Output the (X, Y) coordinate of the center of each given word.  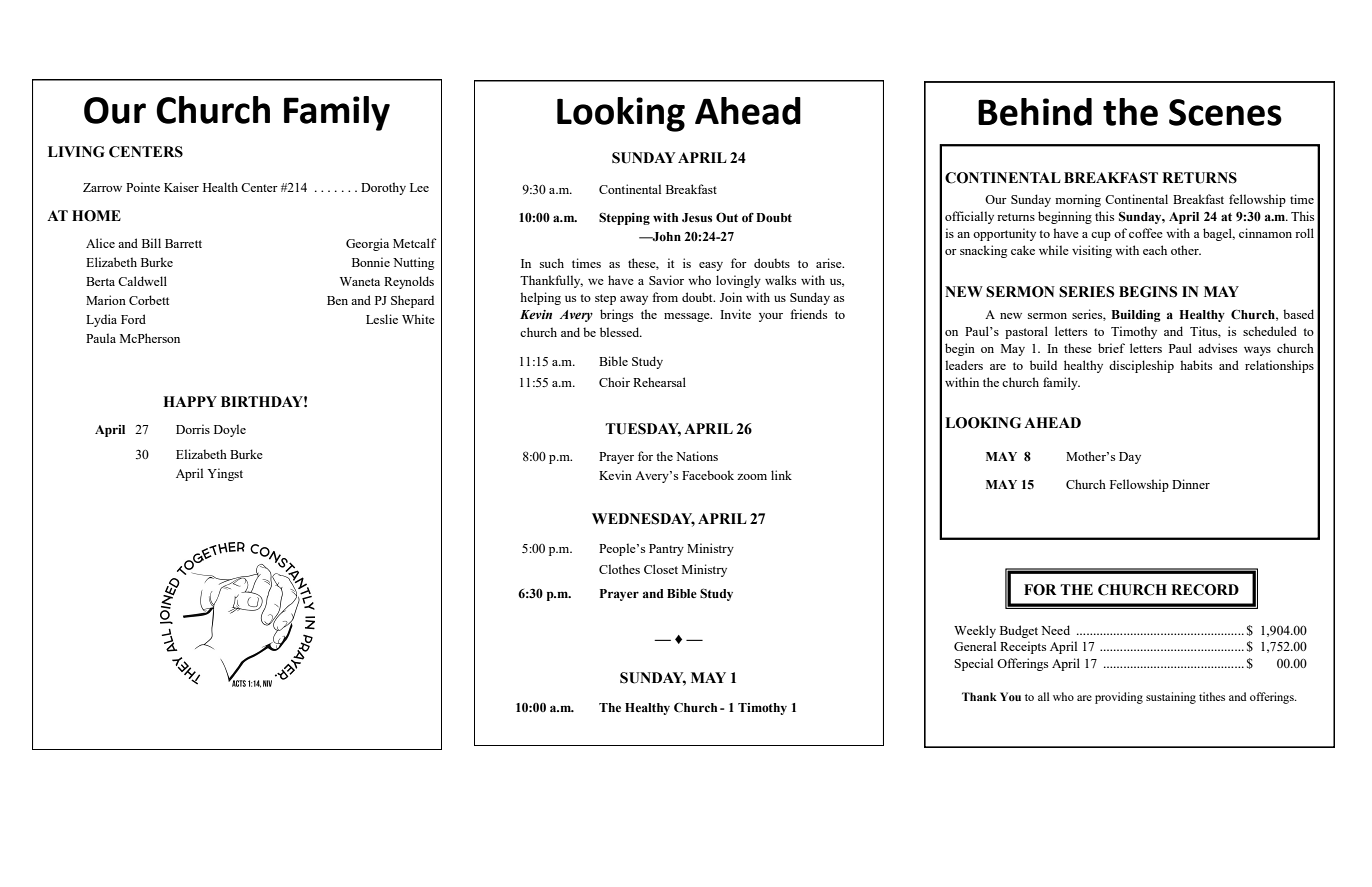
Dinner (1191, 484)
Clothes (619, 569)
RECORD (1205, 590)
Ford (133, 319)
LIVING (76, 152)
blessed (621, 332)
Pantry (666, 550)
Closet (661, 569)
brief (1111, 348)
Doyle (230, 430)
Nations (697, 456)
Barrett (183, 243)
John (666, 236)
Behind (1035, 112)
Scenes (1225, 112)
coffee (1146, 233)
